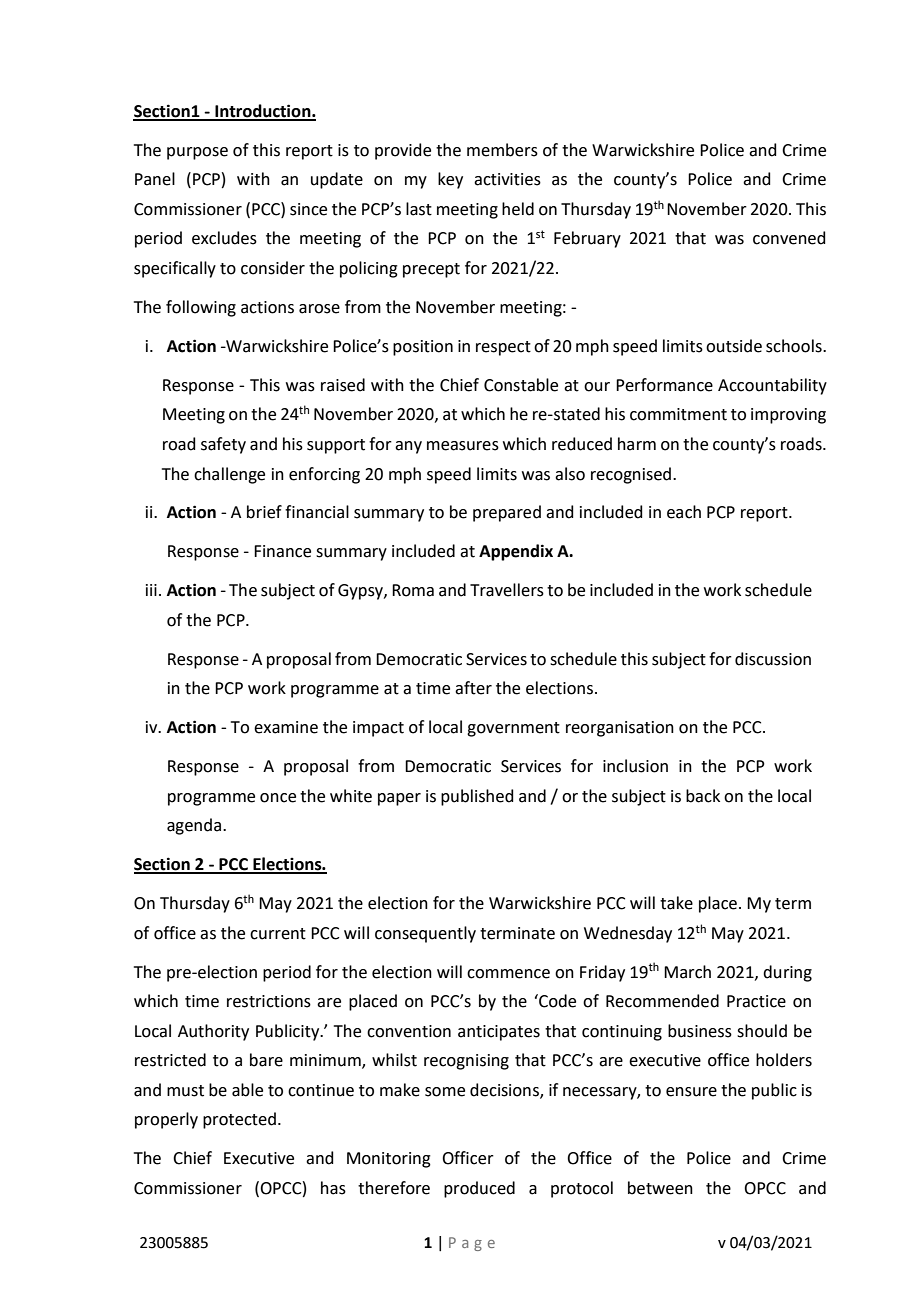 The height and width of the page is (1308, 924). I want to click on brief, so click(264, 512).
